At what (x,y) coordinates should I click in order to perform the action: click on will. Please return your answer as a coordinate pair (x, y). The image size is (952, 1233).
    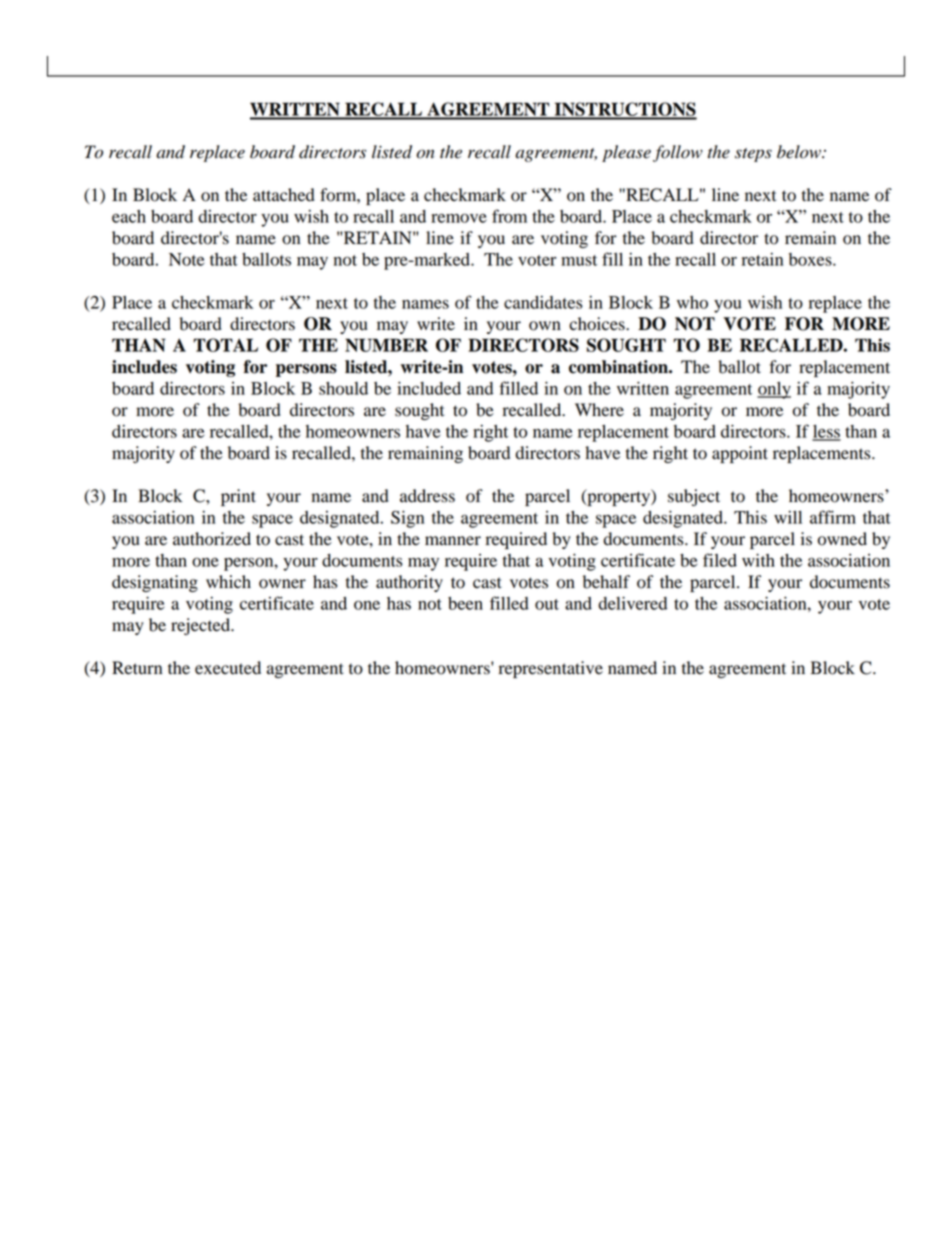
    Looking at the image, I should click on (788, 517).
